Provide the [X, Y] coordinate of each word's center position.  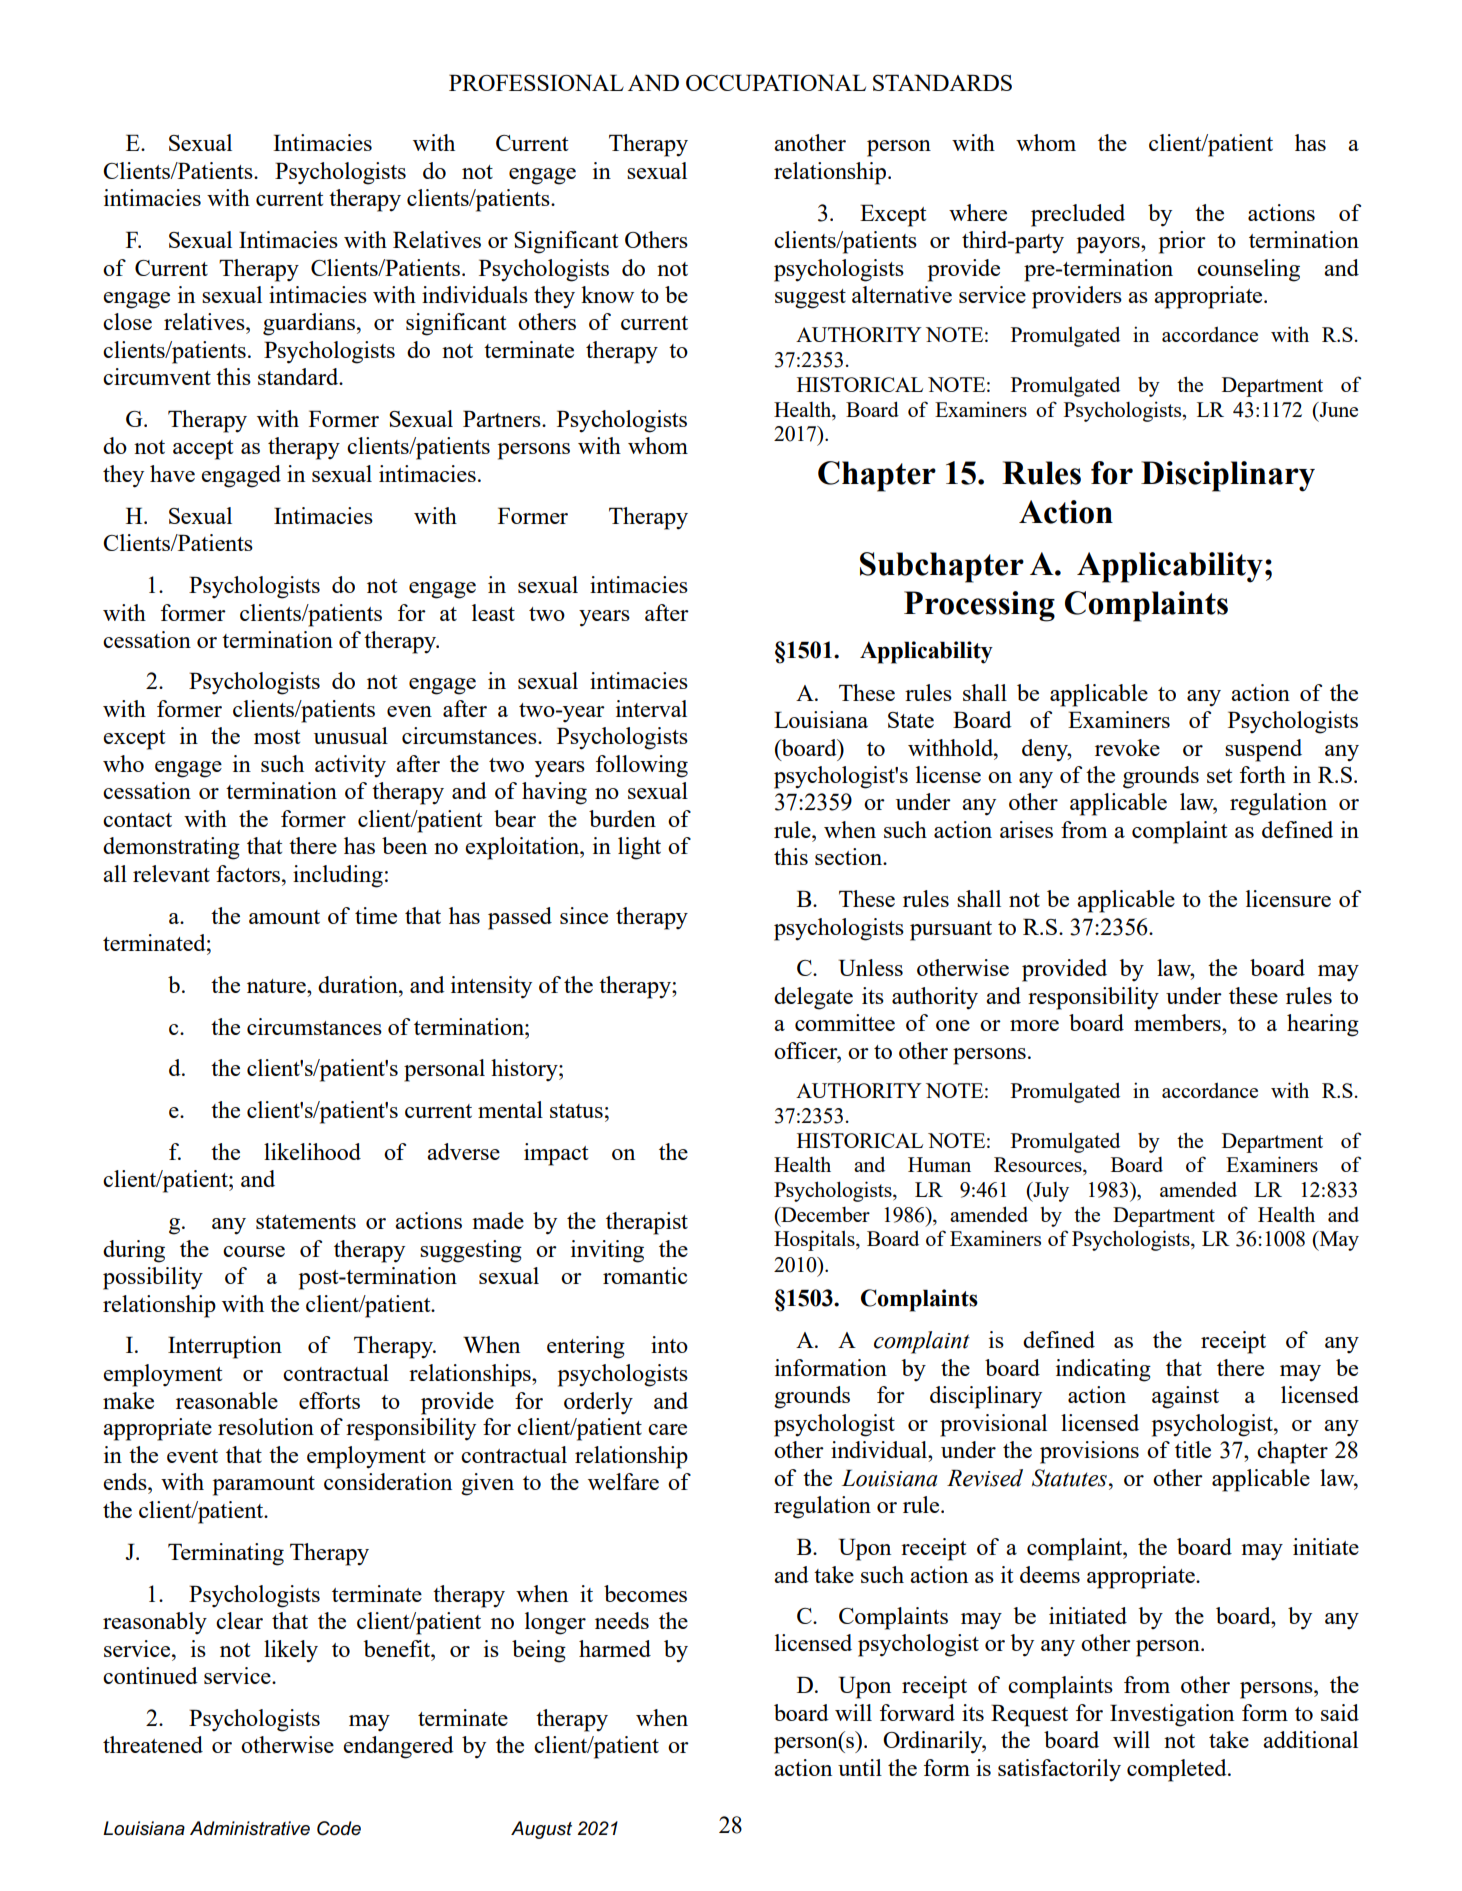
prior [1182, 242]
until [860, 1767]
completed [1178, 1770]
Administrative [250, 1828]
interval [651, 708]
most [277, 737]
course [254, 1251]
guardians [310, 324]
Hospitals [815, 1240]
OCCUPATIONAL [776, 82]
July [1050, 1192]
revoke [1127, 747]
